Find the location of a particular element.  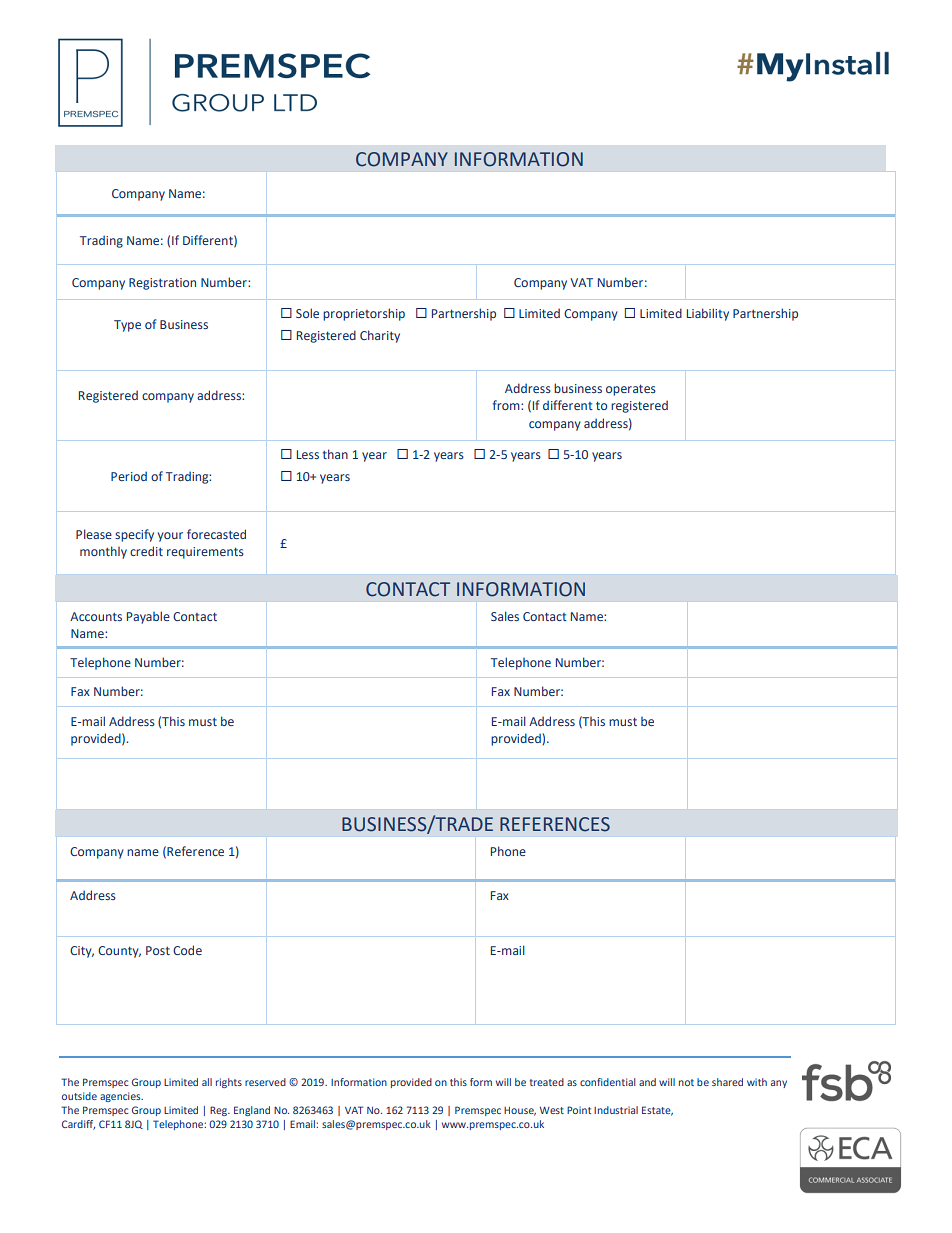

not is located at coordinates (686, 1082).
